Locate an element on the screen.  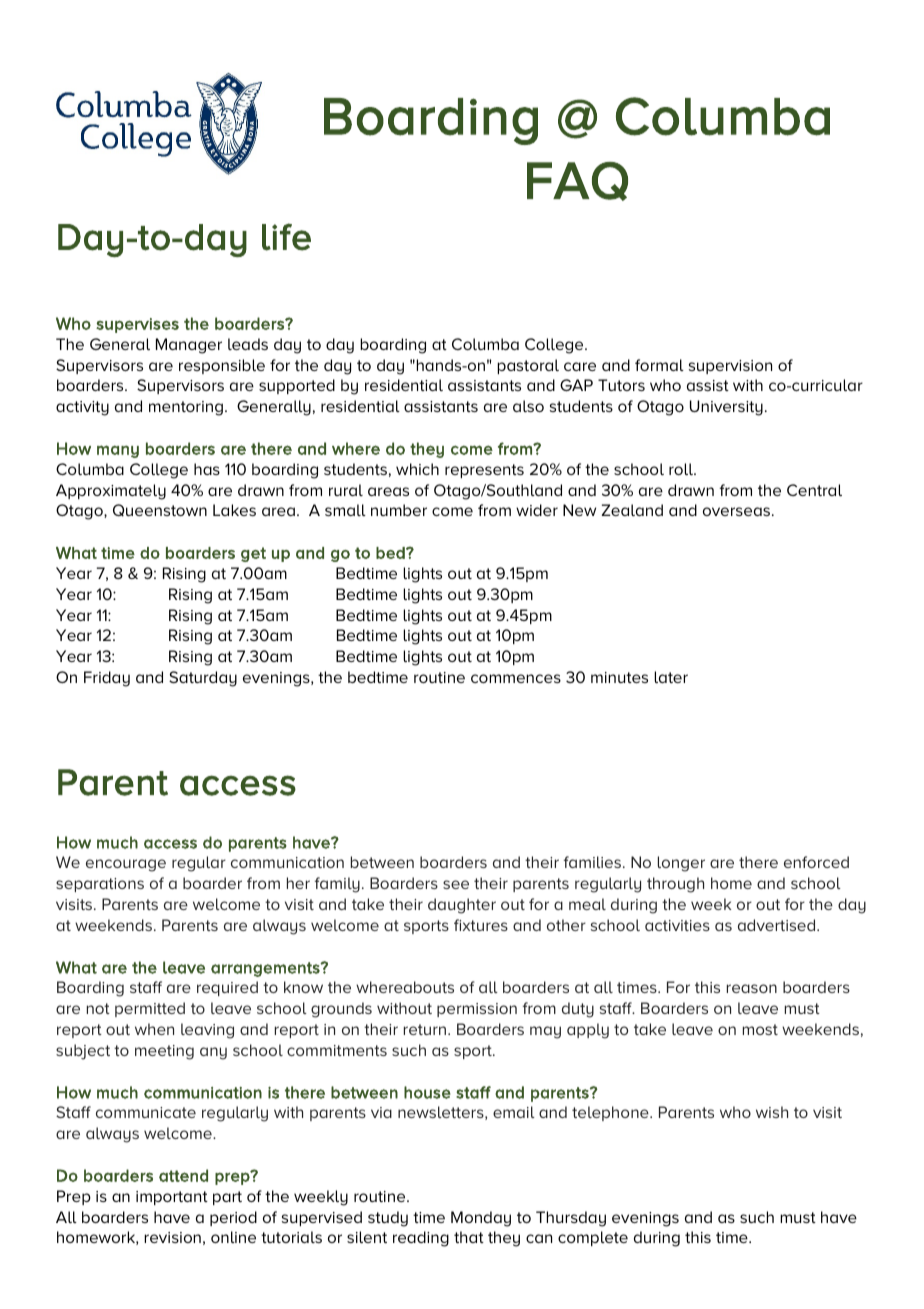
wish is located at coordinates (772, 1112).
